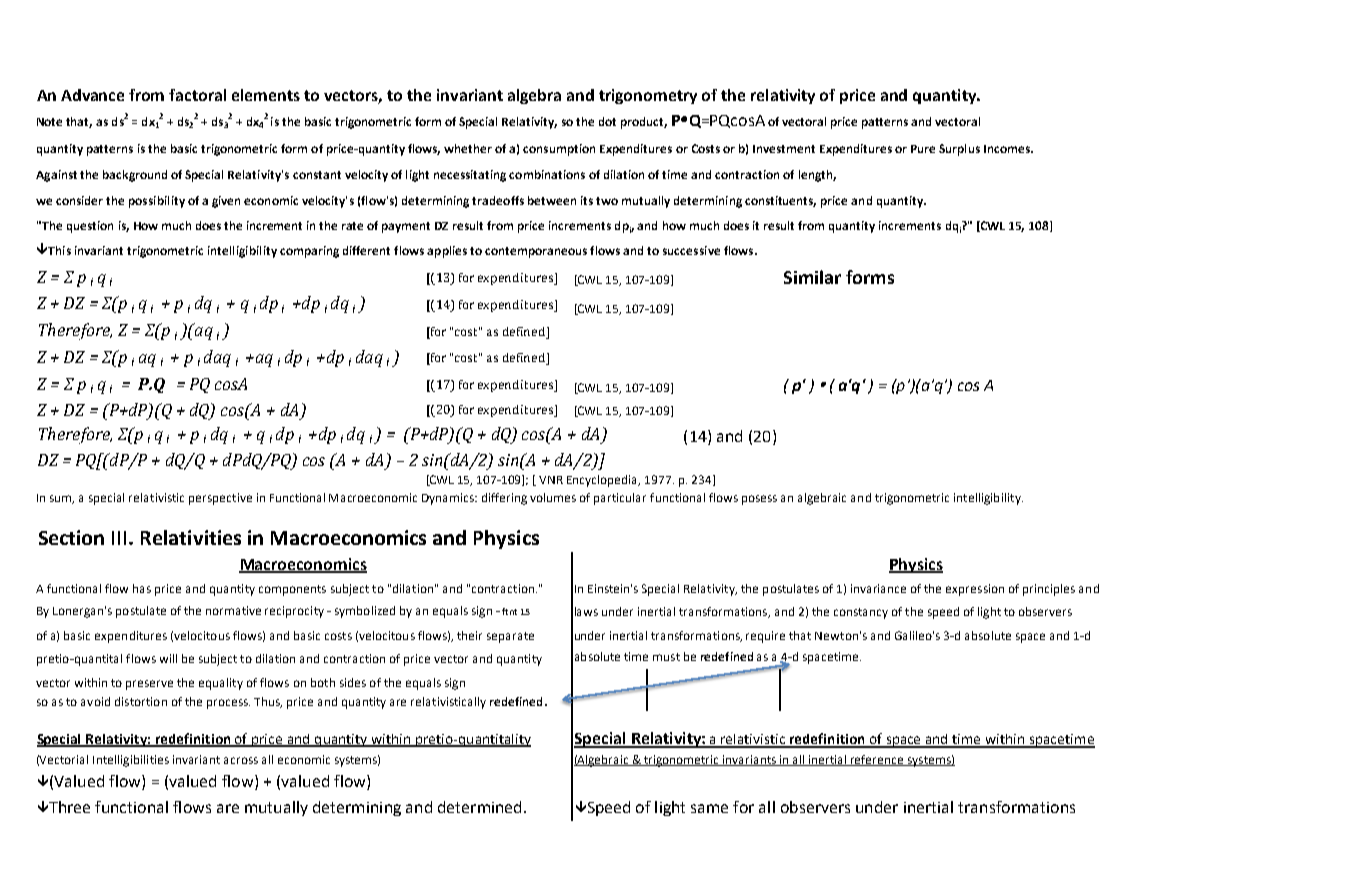  I want to click on perspective, so click(220, 499).
